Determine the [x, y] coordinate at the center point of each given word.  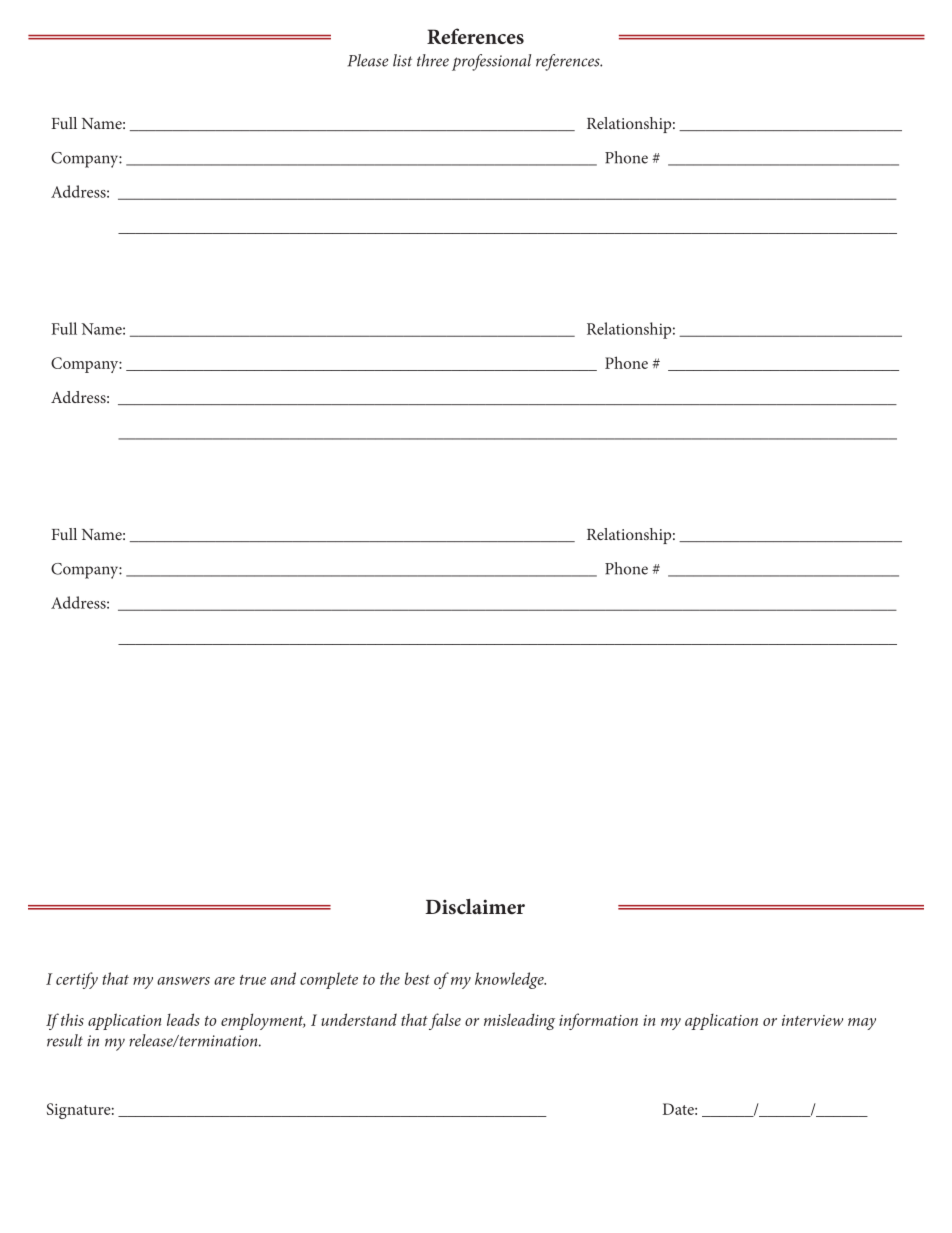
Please [368, 60]
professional [491, 62]
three [433, 60]
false [445, 1021]
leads [183, 1019]
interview [812, 1020]
